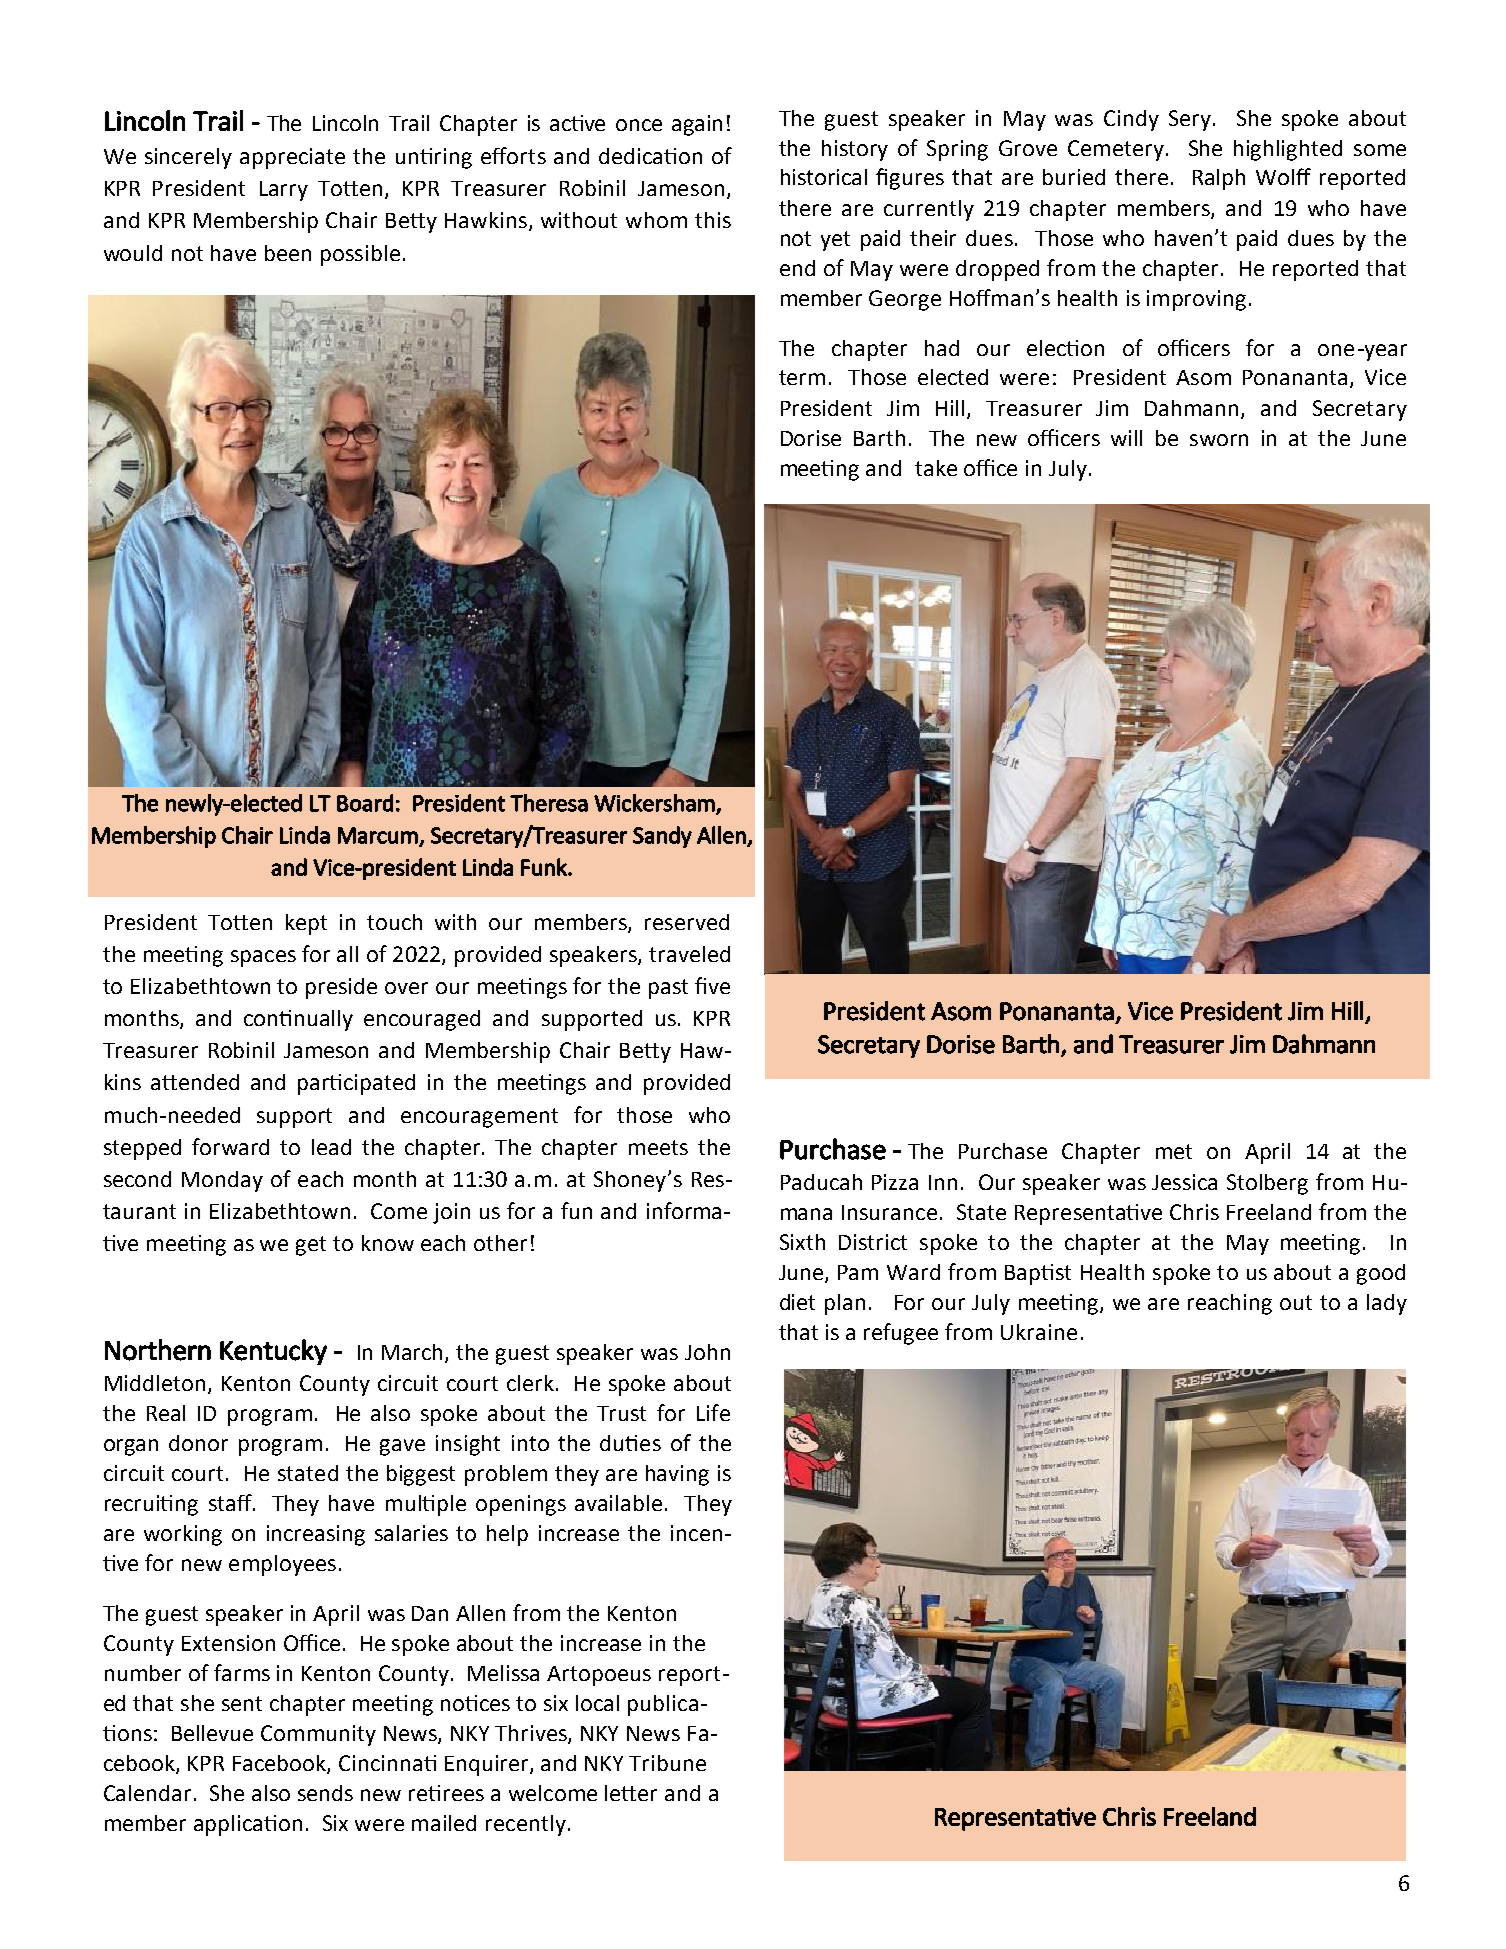 This screenshot has width=1506, height=1949. Describe the element at coordinates (824, 177) in the screenshot. I see `historical` at that location.
